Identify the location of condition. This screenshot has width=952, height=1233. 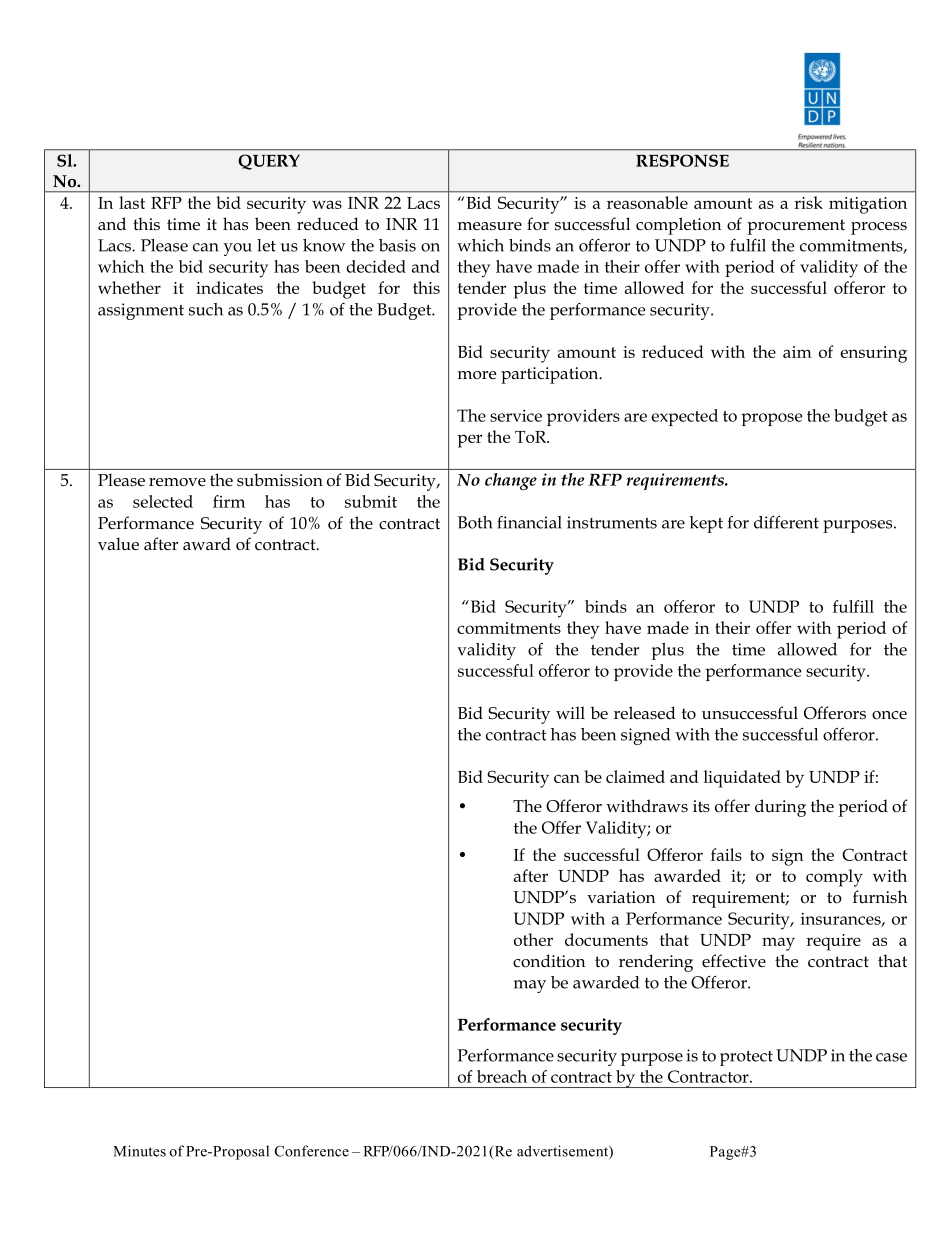
(549, 961).
